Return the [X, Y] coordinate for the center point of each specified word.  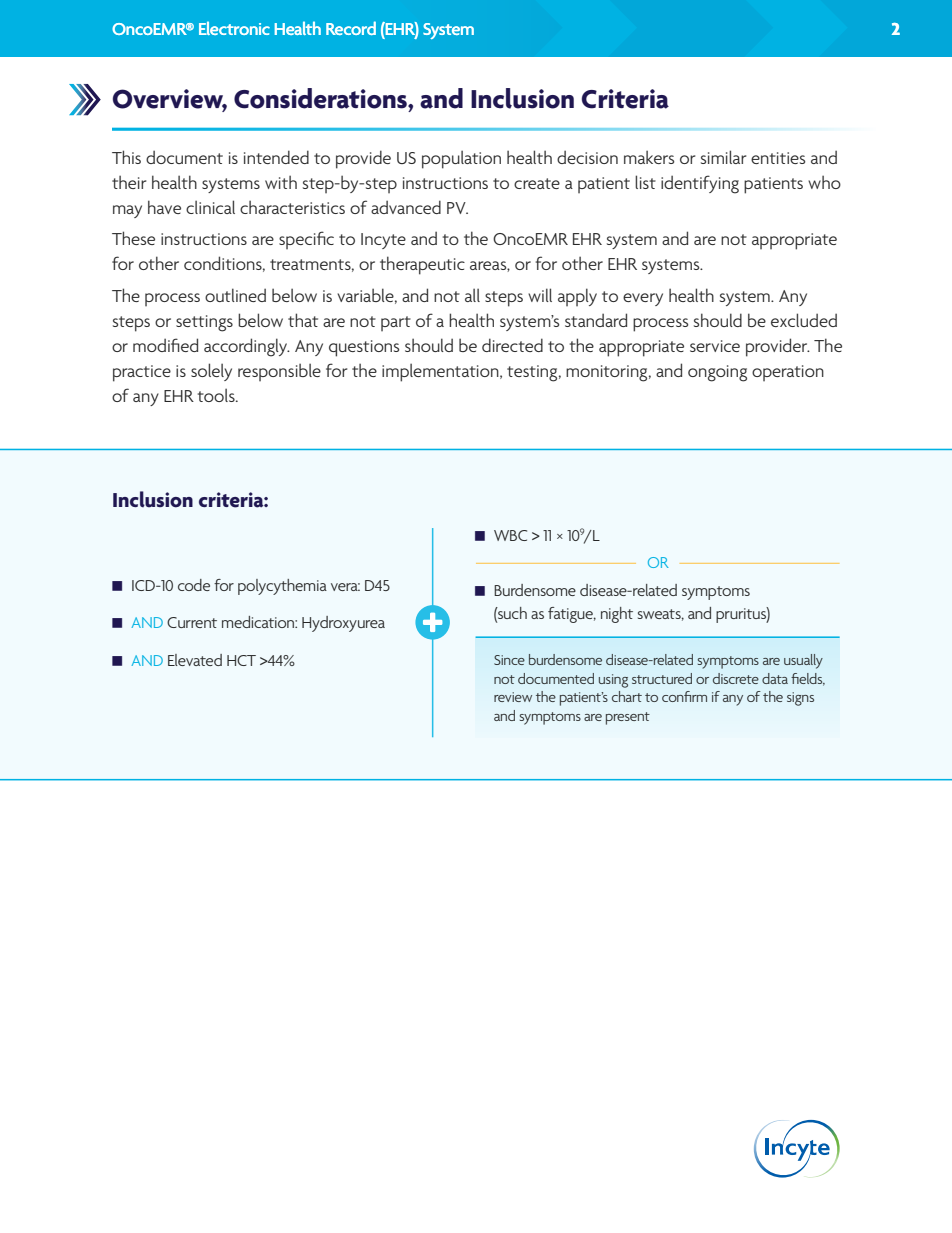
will [540, 295]
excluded [804, 320]
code [194, 585]
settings [204, 323]
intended [276, 157]
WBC [510, 535]
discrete [736, 678]
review [513, 697]
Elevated [195, 660]
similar [723, 157]
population [461, 159]
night [617, 615]
